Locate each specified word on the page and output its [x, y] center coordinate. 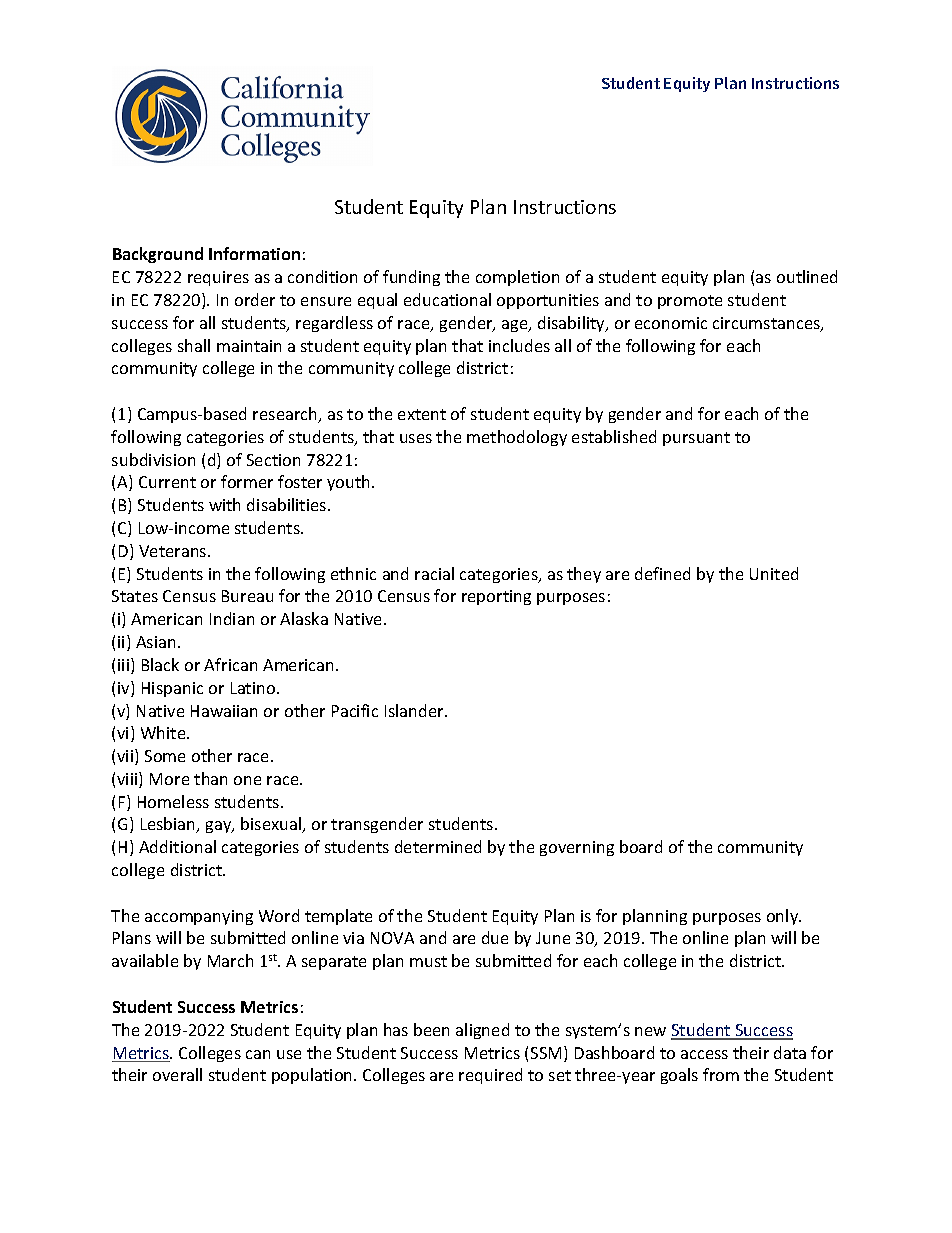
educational [447, 299]
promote [690, 302]
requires [218, 278]
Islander [415, 710]
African [230, 664]
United [774, 573]
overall [177, 1074]
